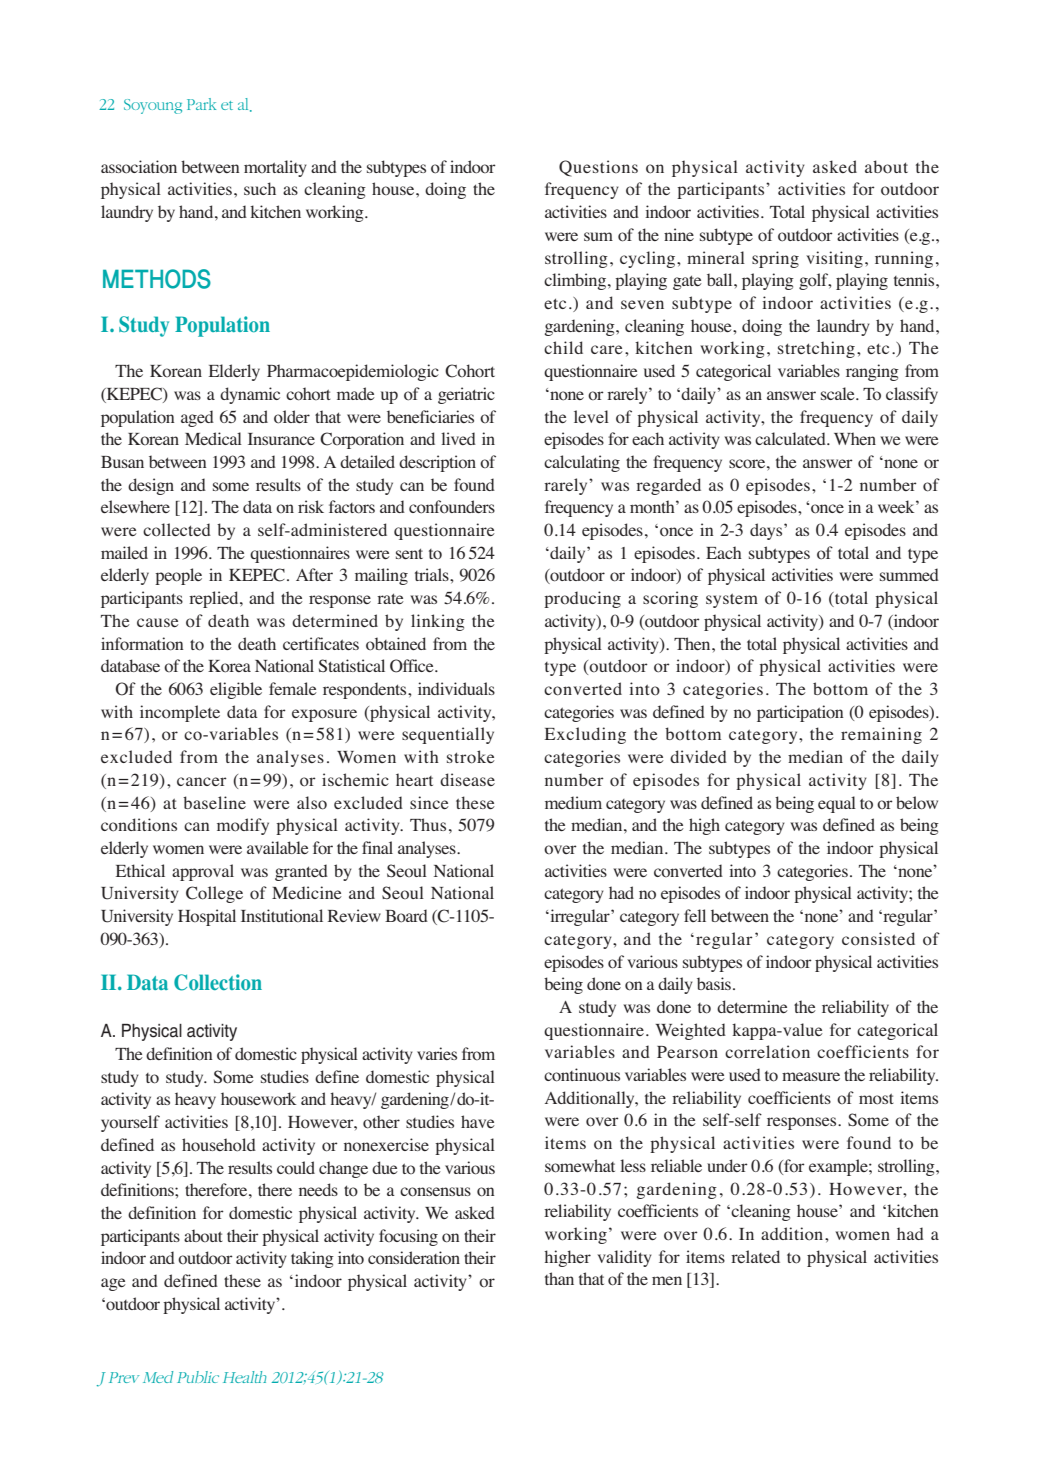  What do you see at coordinates (837, 804) in the screenshot?
I see `equal` at bounding box center [837, 804].
